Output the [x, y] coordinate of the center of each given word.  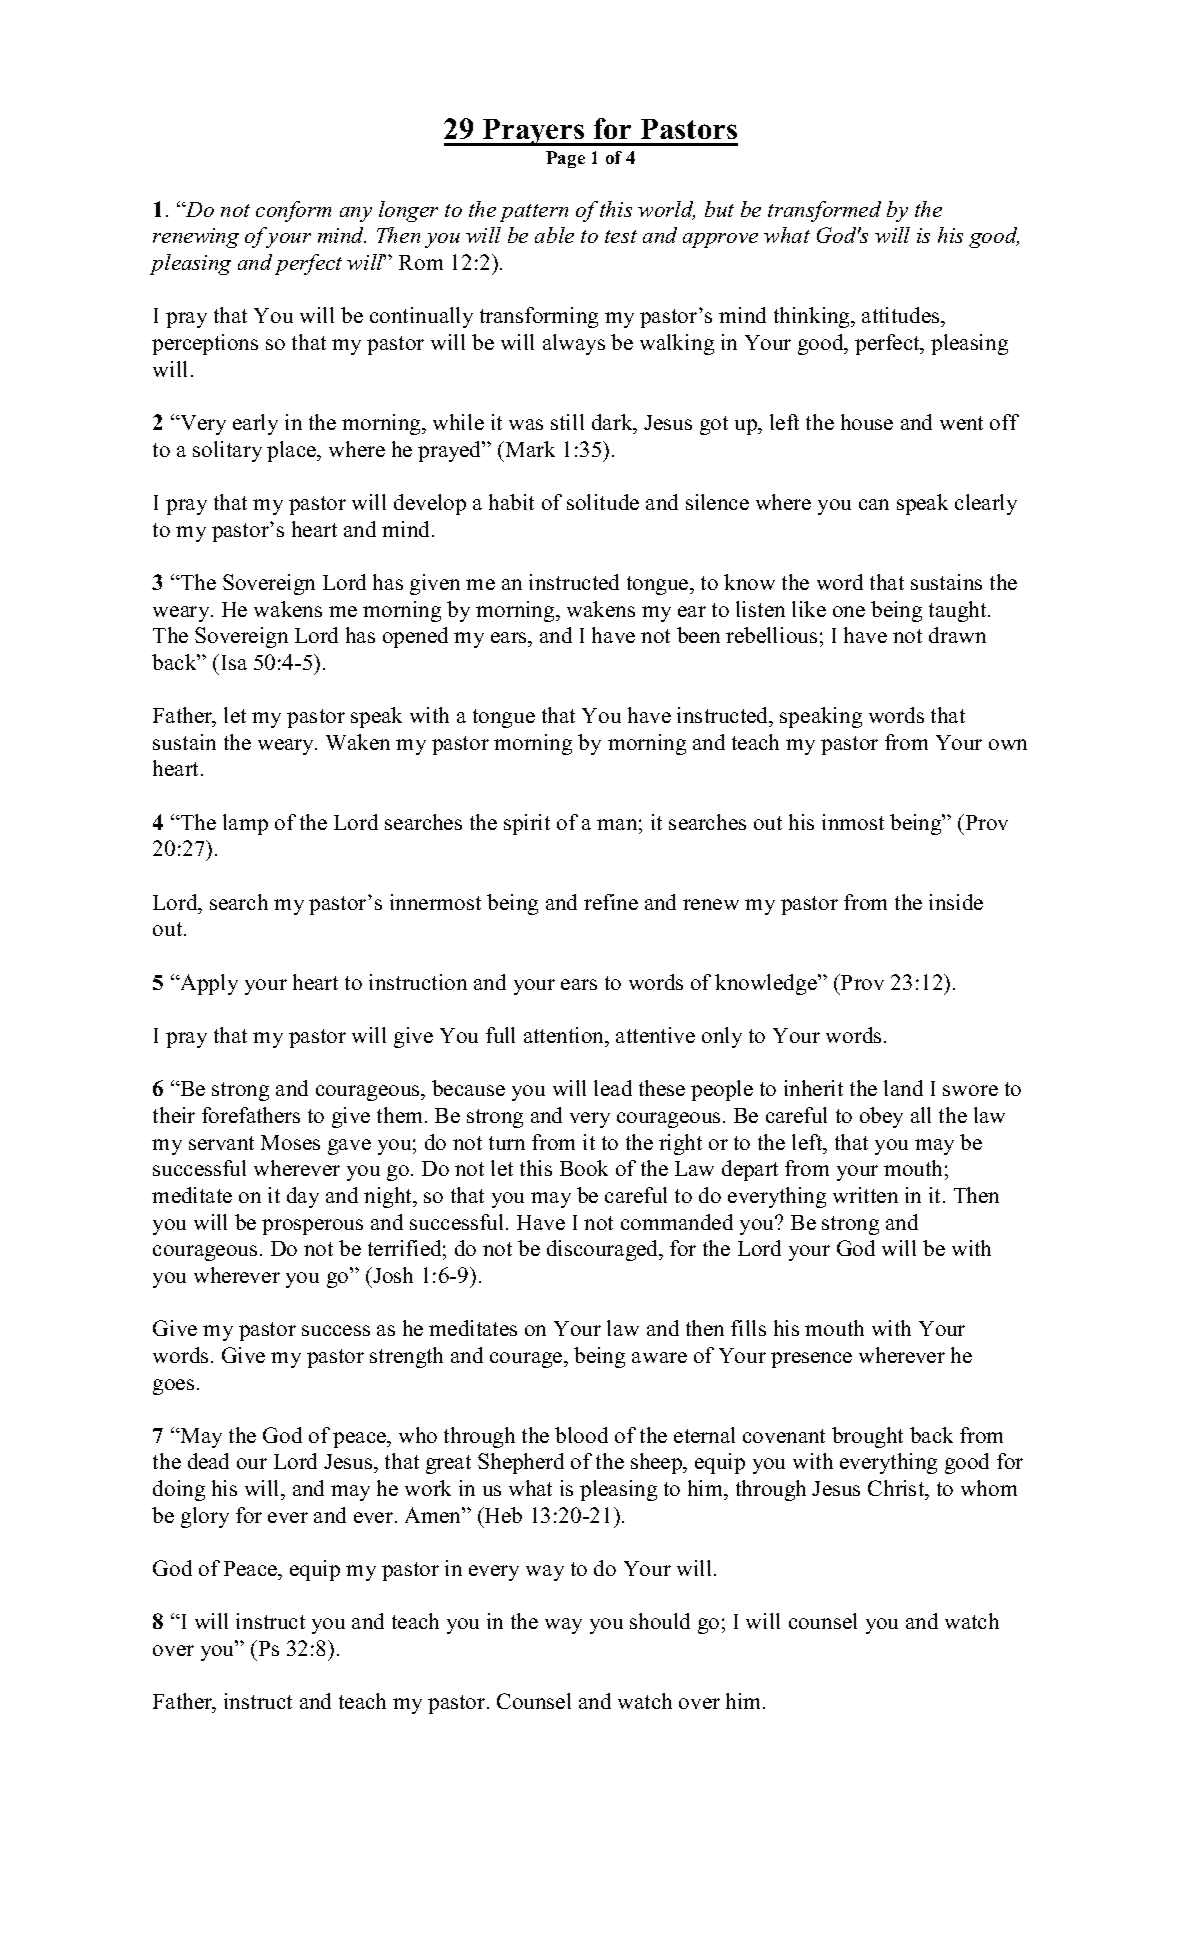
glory [205, 1517]
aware [659, 1357]
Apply [208, 984]
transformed [824, 211]
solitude [603, 502]
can [874, 504]
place [293, 451]
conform [293, 211]
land [903, 1088]
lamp [245, 824]
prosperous [312, 1227]
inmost [853, 822]
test [621, 236]
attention [565, 1035]
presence [811, 1360]
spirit [527, 824]
